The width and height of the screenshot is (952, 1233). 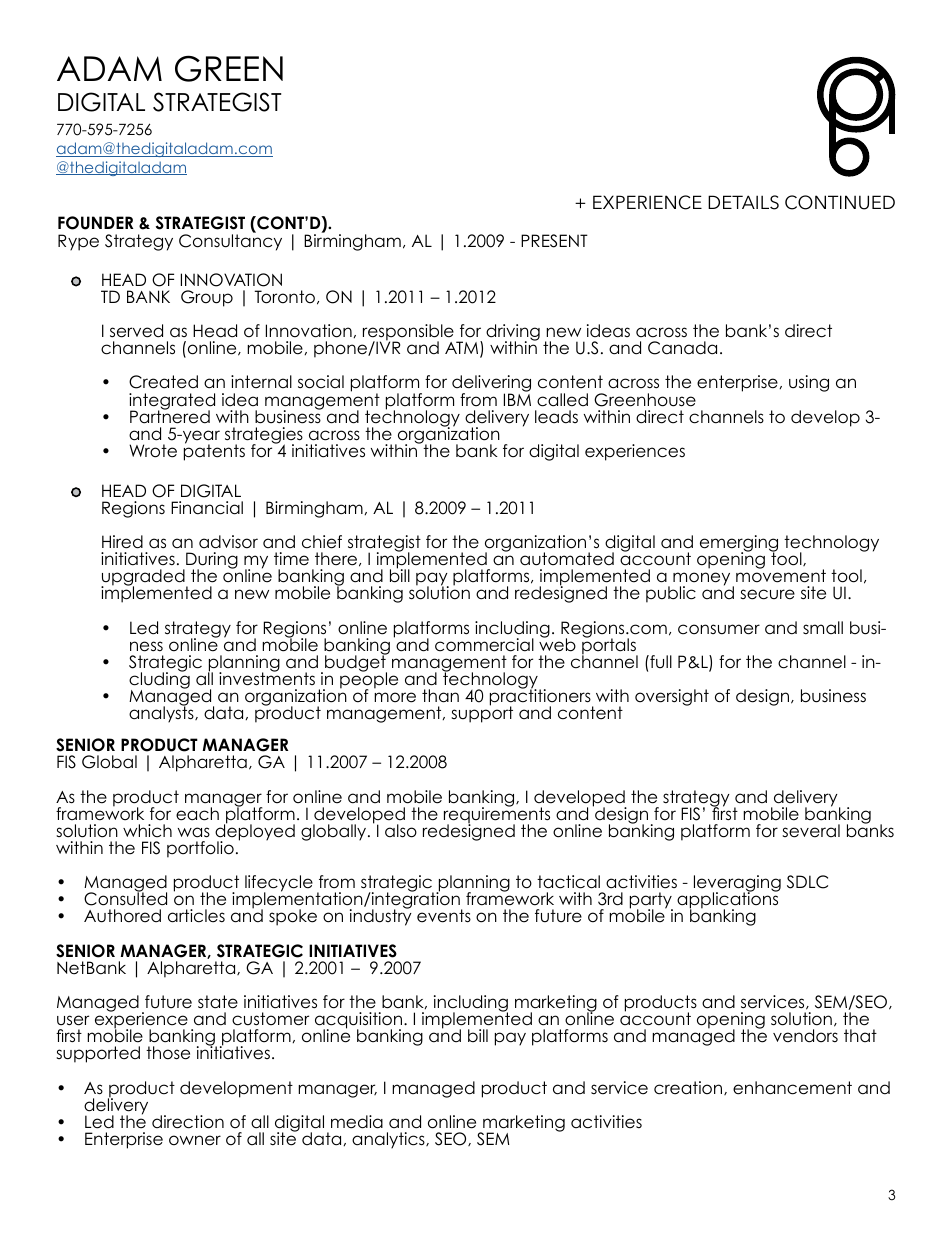 What do you see at coordinates (162, 714) in the screenshot?
I see `analysts` at bounding box center [162, 714].
